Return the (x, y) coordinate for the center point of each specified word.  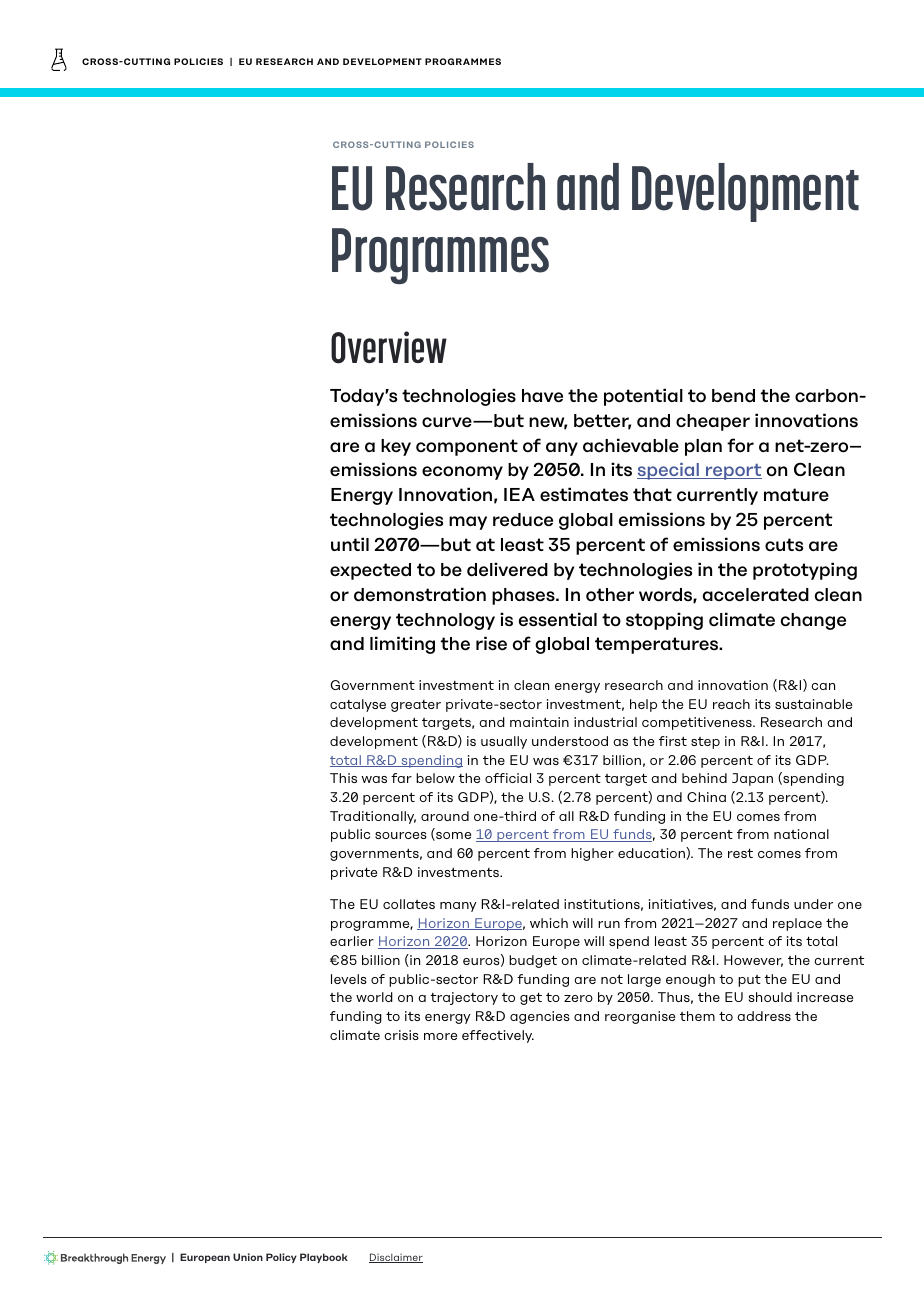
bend (733, 396)
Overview (389, 347)
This (343, 778)
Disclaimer (396, 1258)
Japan (752, 779)
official (508, 778)
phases (524, 596)
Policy (281, 1258)
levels (349, 979)
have (542, 396)
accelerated (756, 595)
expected (370, 571)
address (764, 1016)
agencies (540, 1017)
